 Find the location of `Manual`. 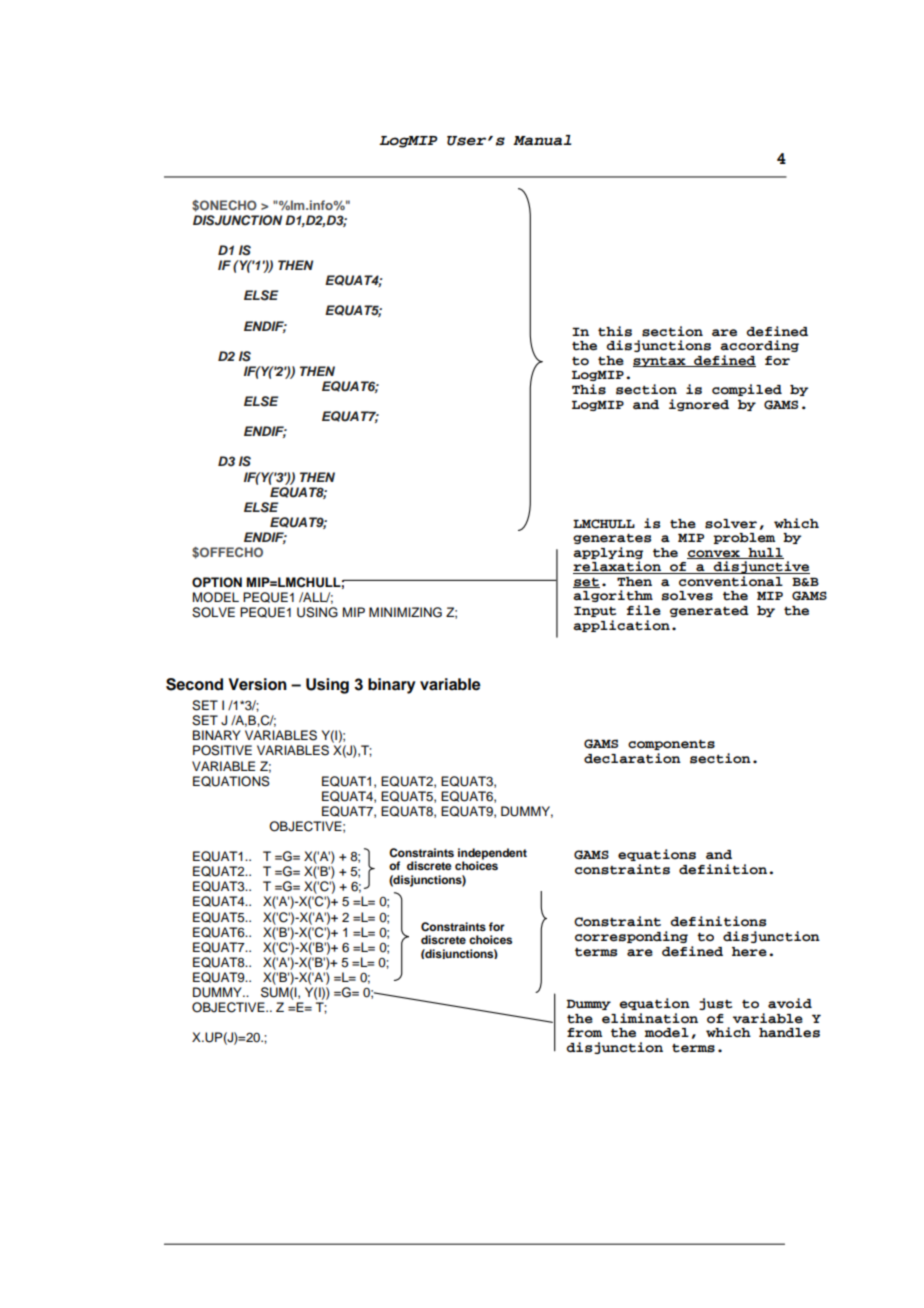

Manual is located at coordinates (542, 140).
